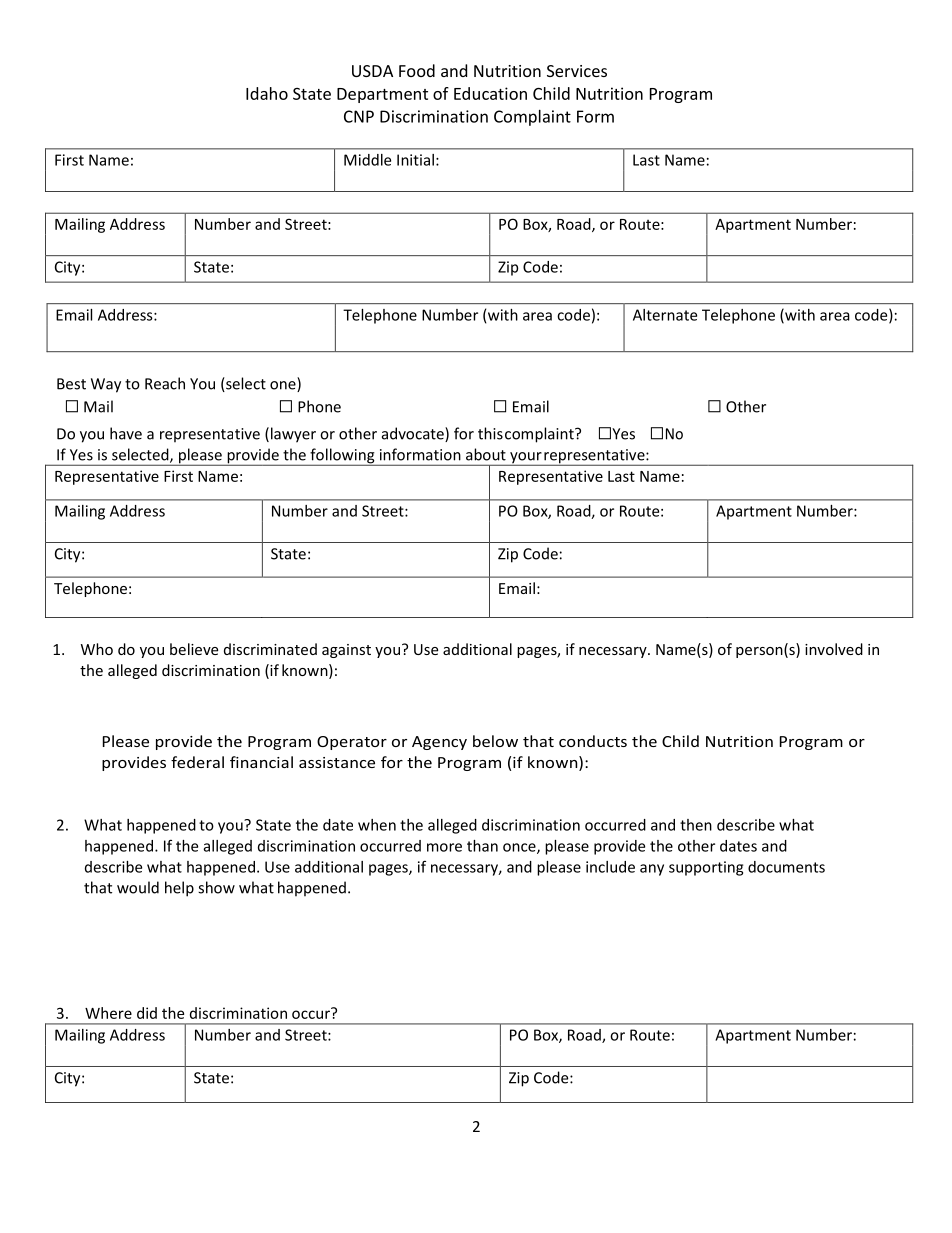  What do you see at coordinates (490, 93) in the screenshot?
I see `Education` at bounding box center [490, 93].
